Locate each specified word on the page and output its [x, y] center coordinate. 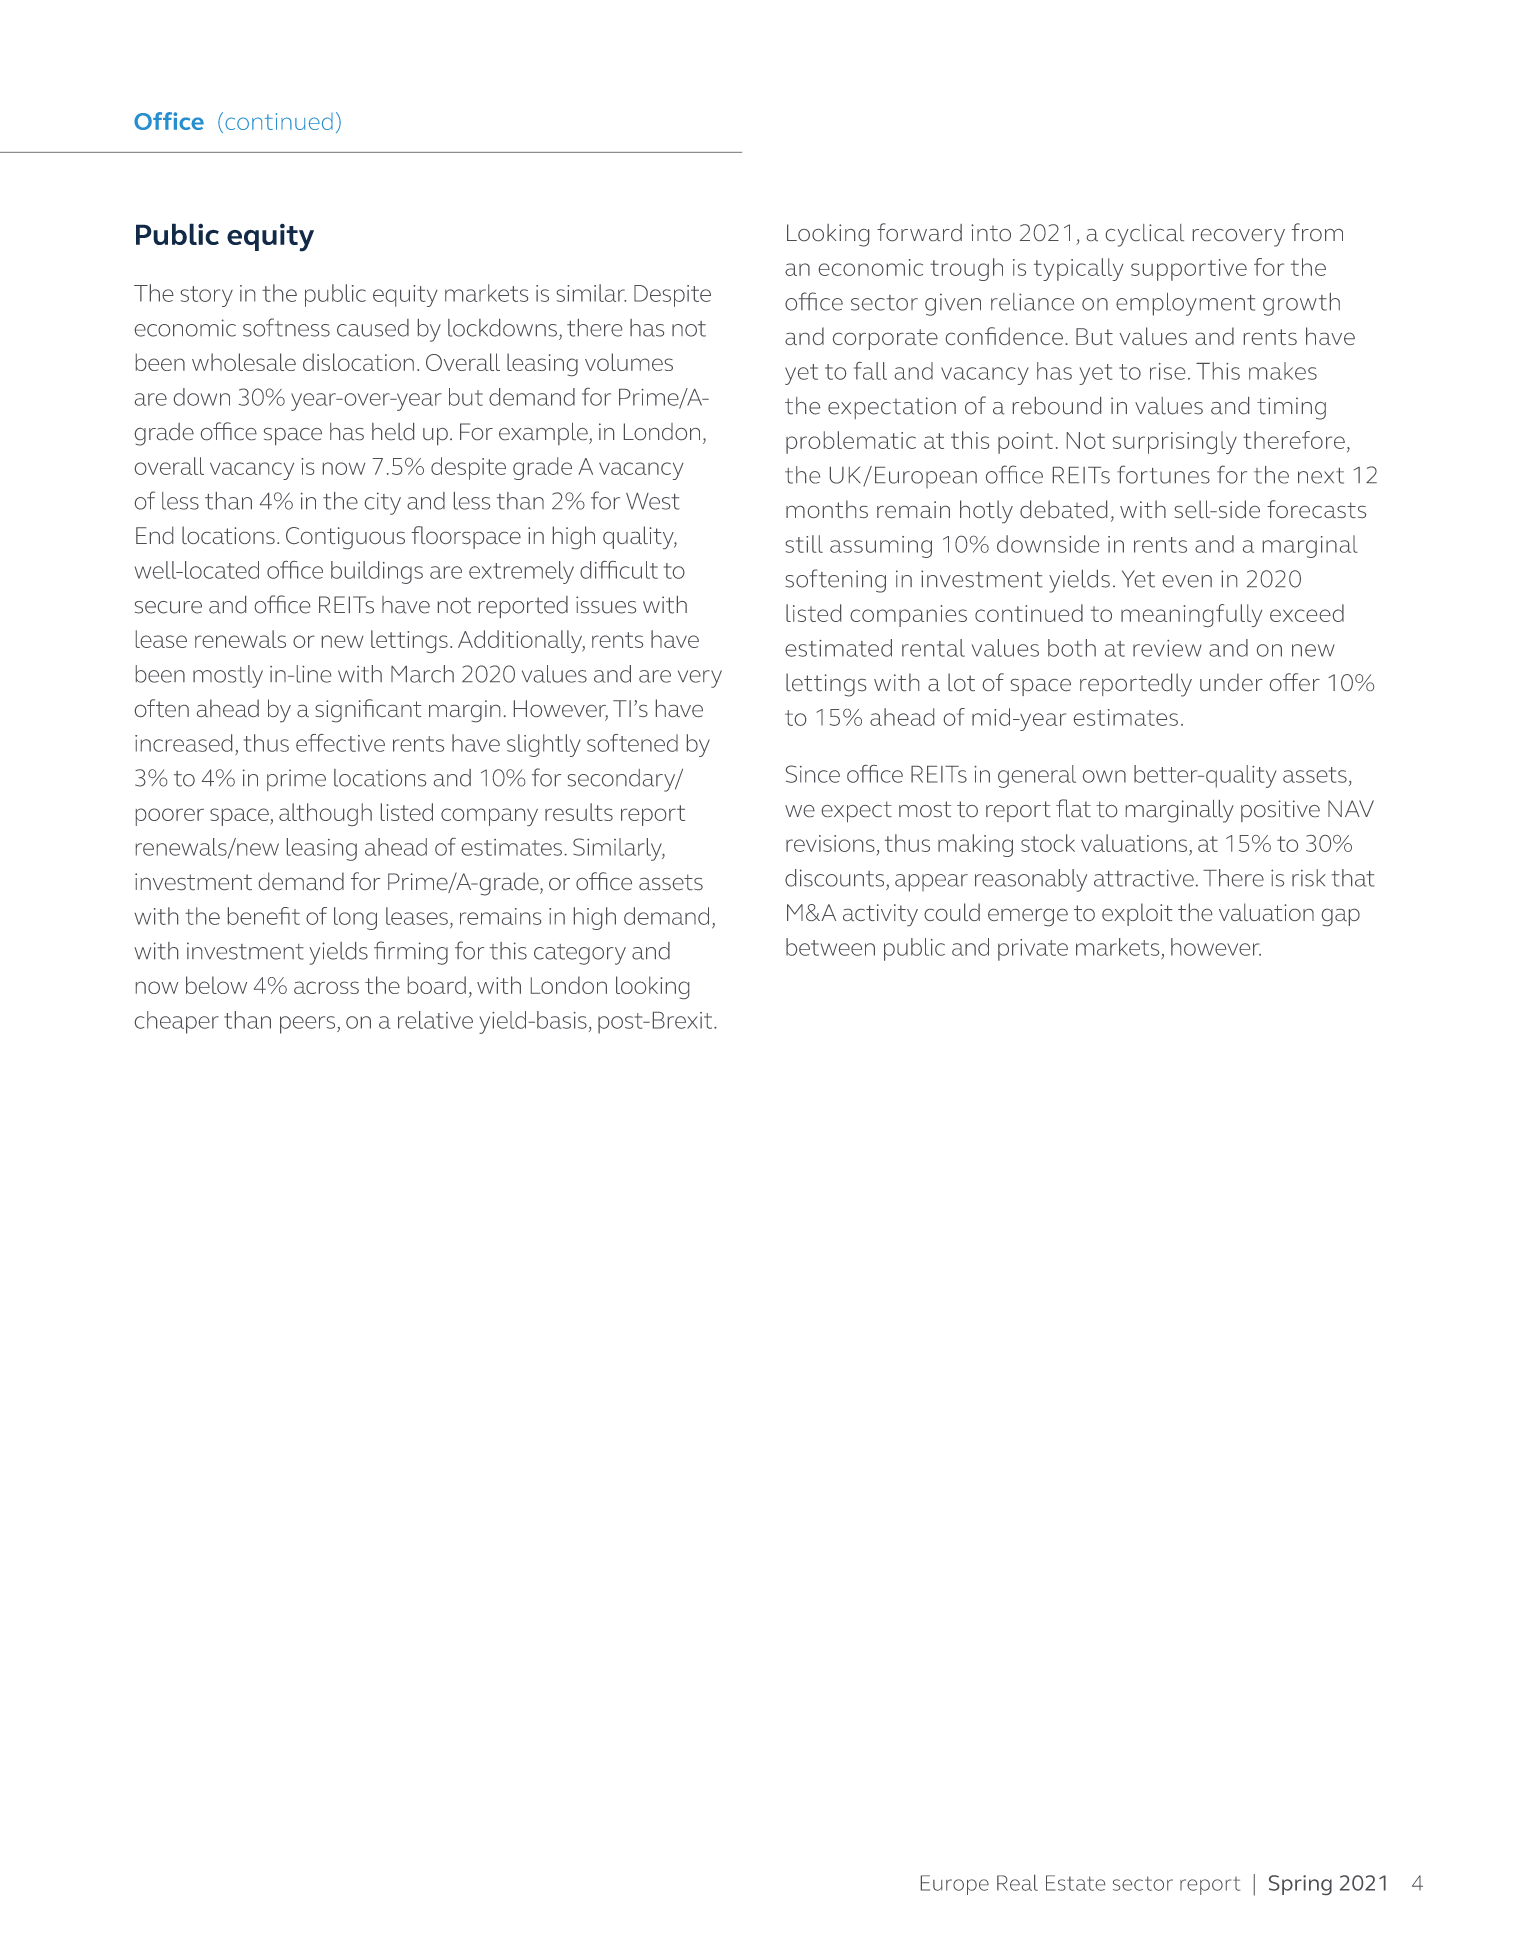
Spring [1300, 1885]
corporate [885, 339]
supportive [1189, 270]
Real [1017, 1883]
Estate [1075, 1883]
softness [286, 327]
